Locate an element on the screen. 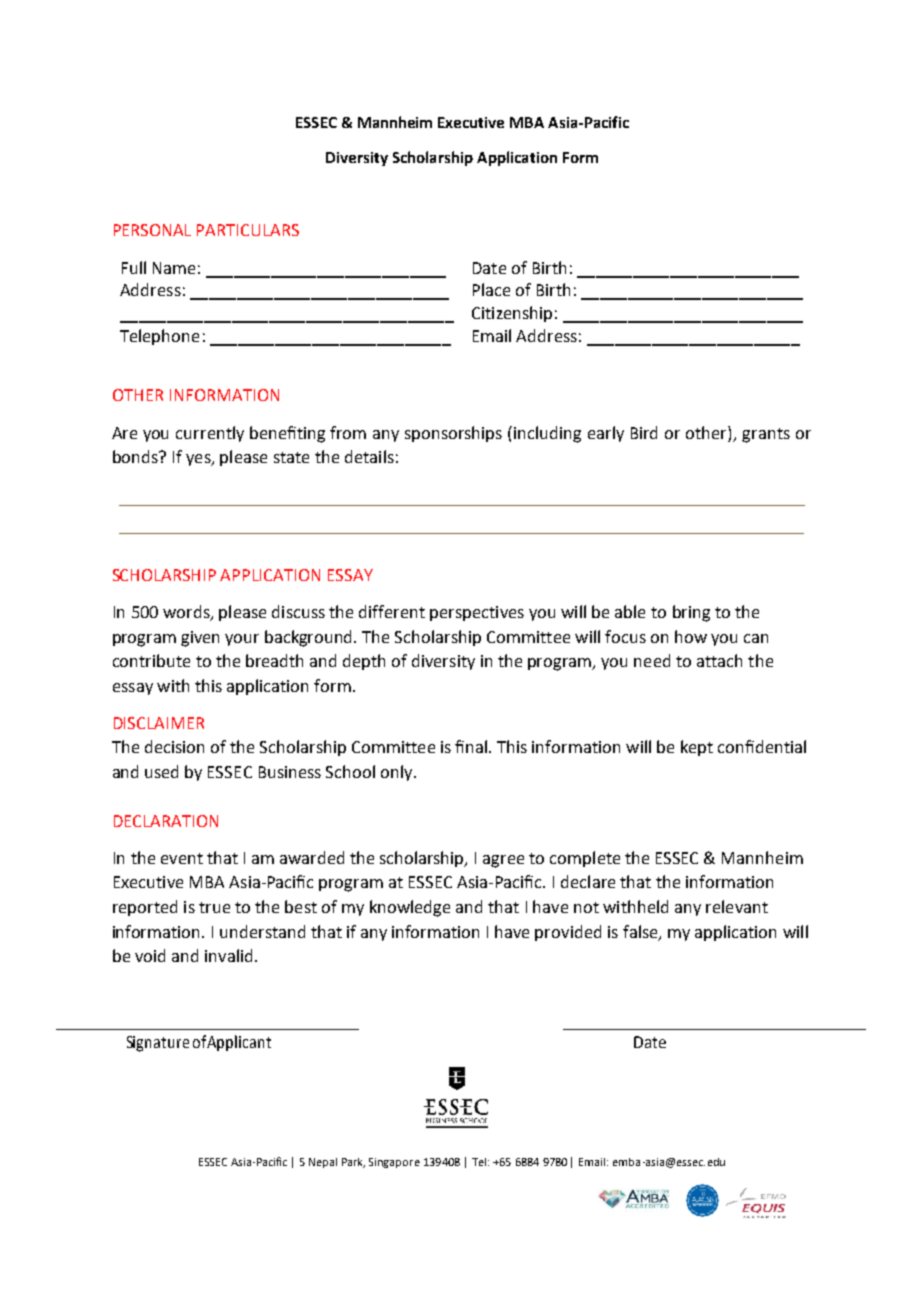  knowledge is located at coordinates (410, 908).
